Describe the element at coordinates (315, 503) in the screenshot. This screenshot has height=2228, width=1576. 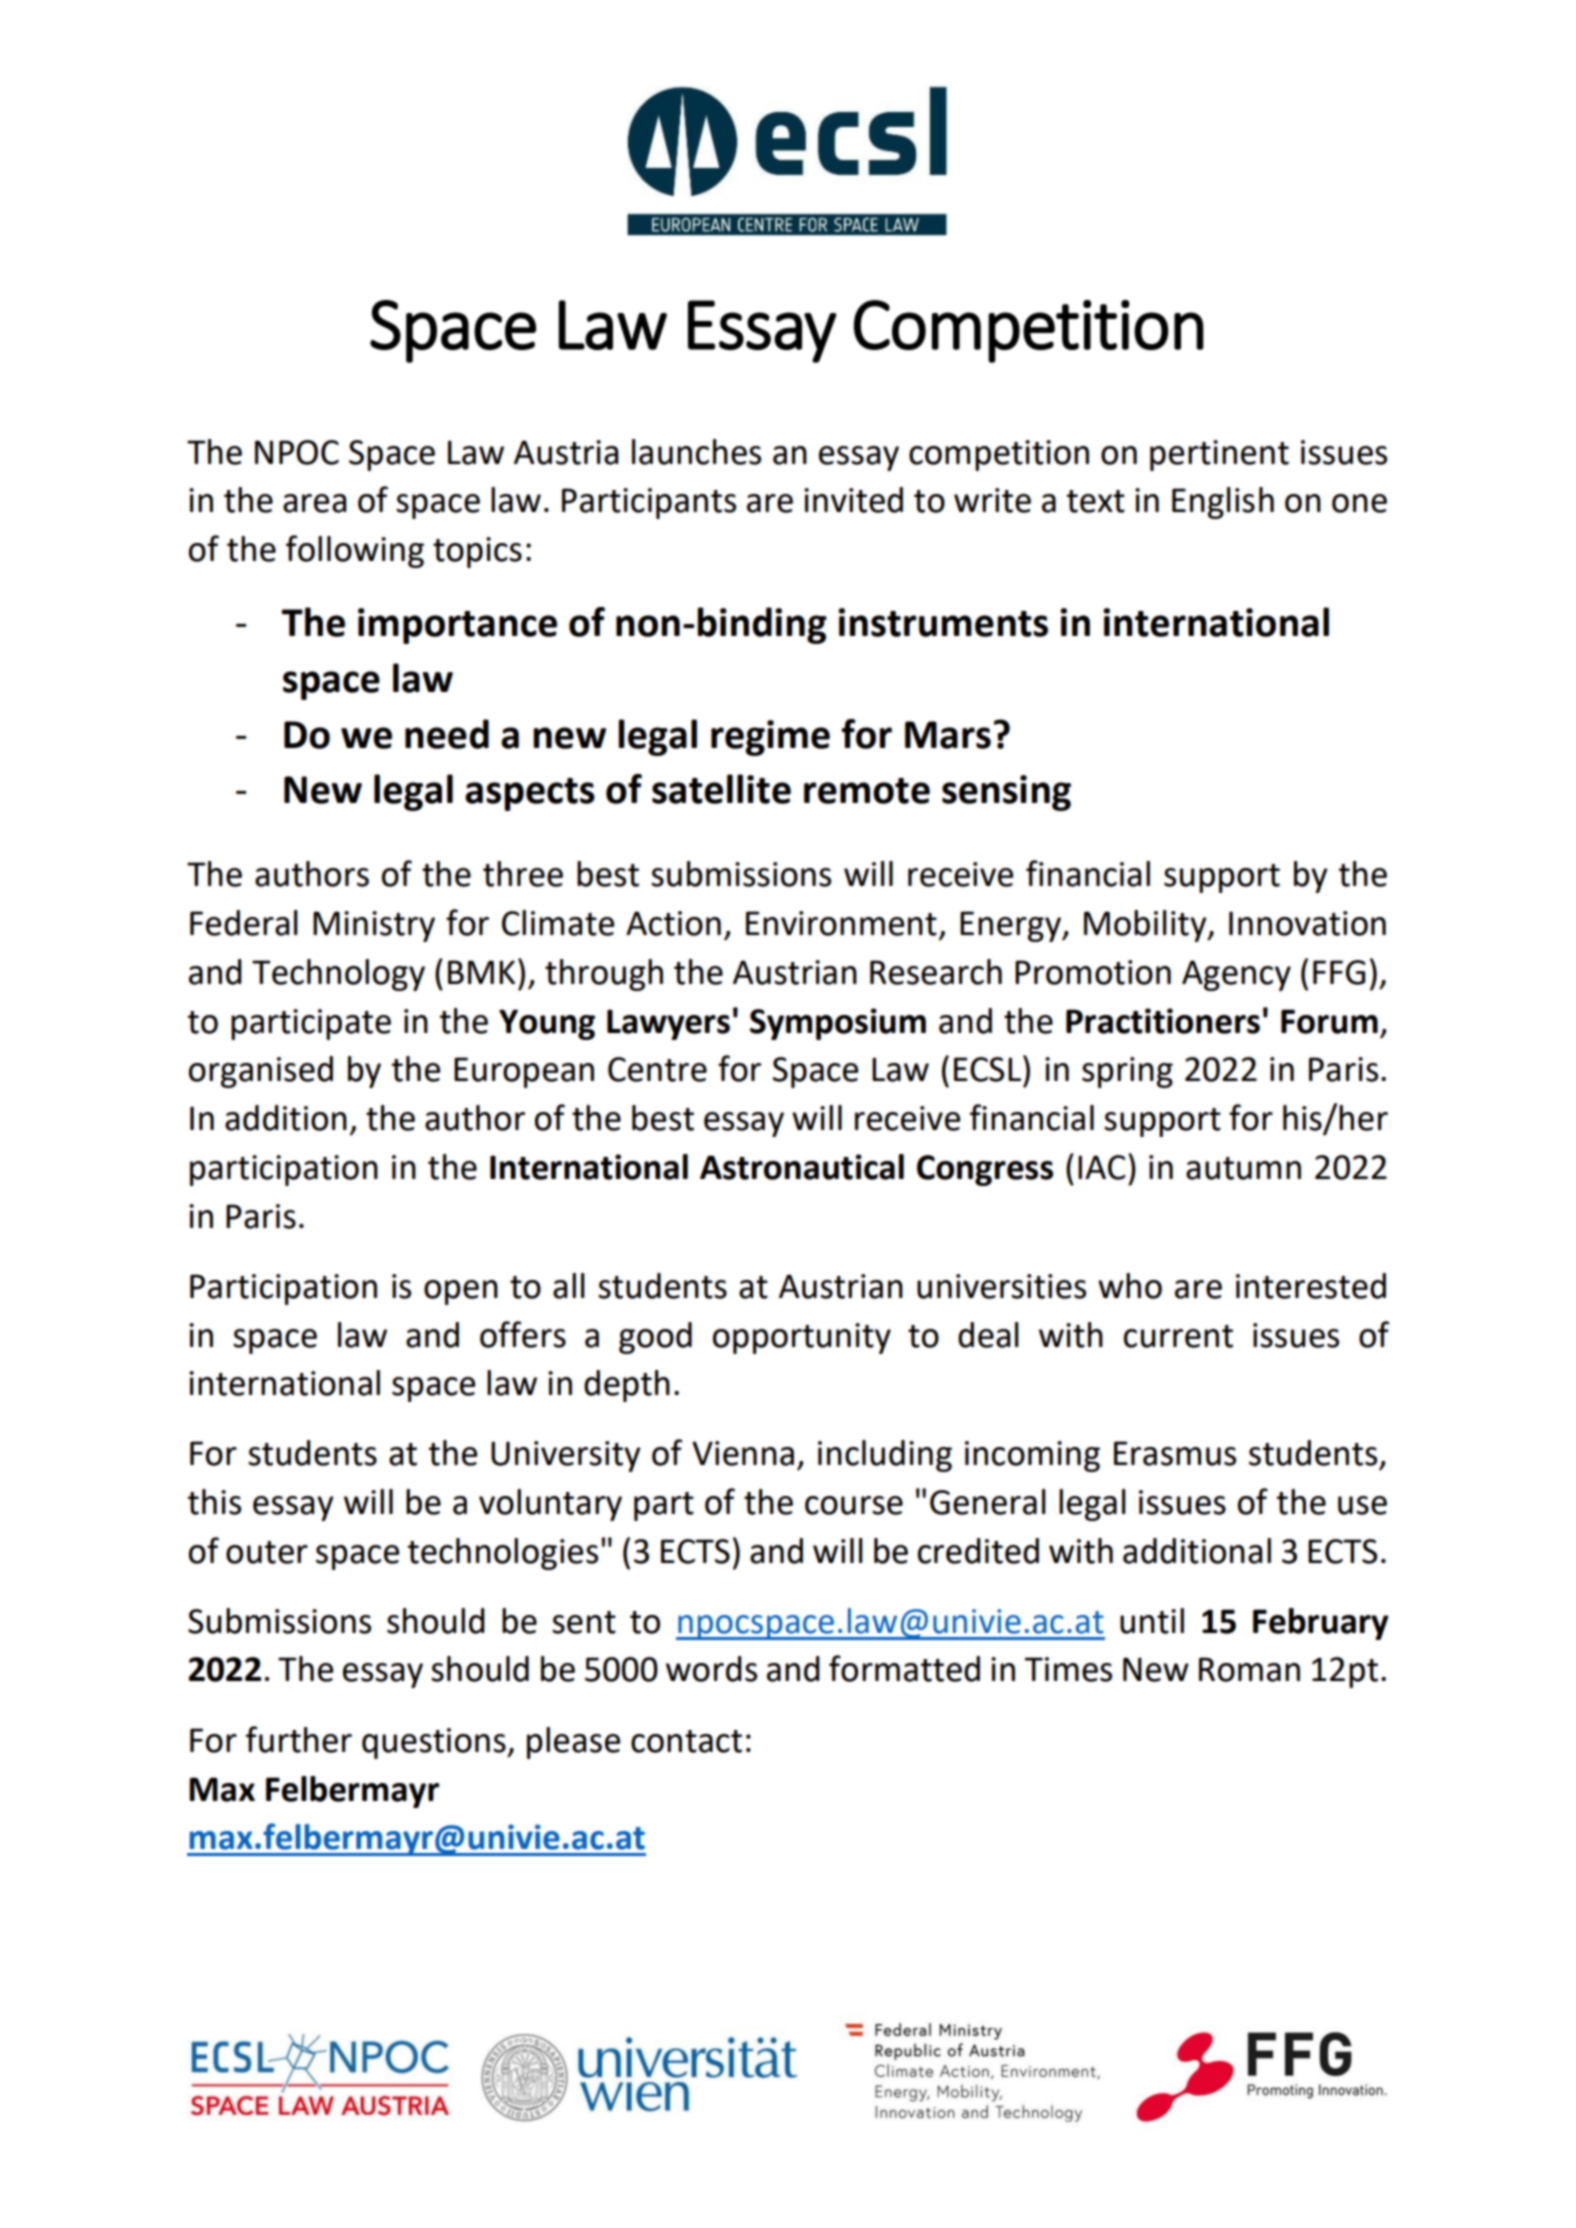
I see `area` at that location.
